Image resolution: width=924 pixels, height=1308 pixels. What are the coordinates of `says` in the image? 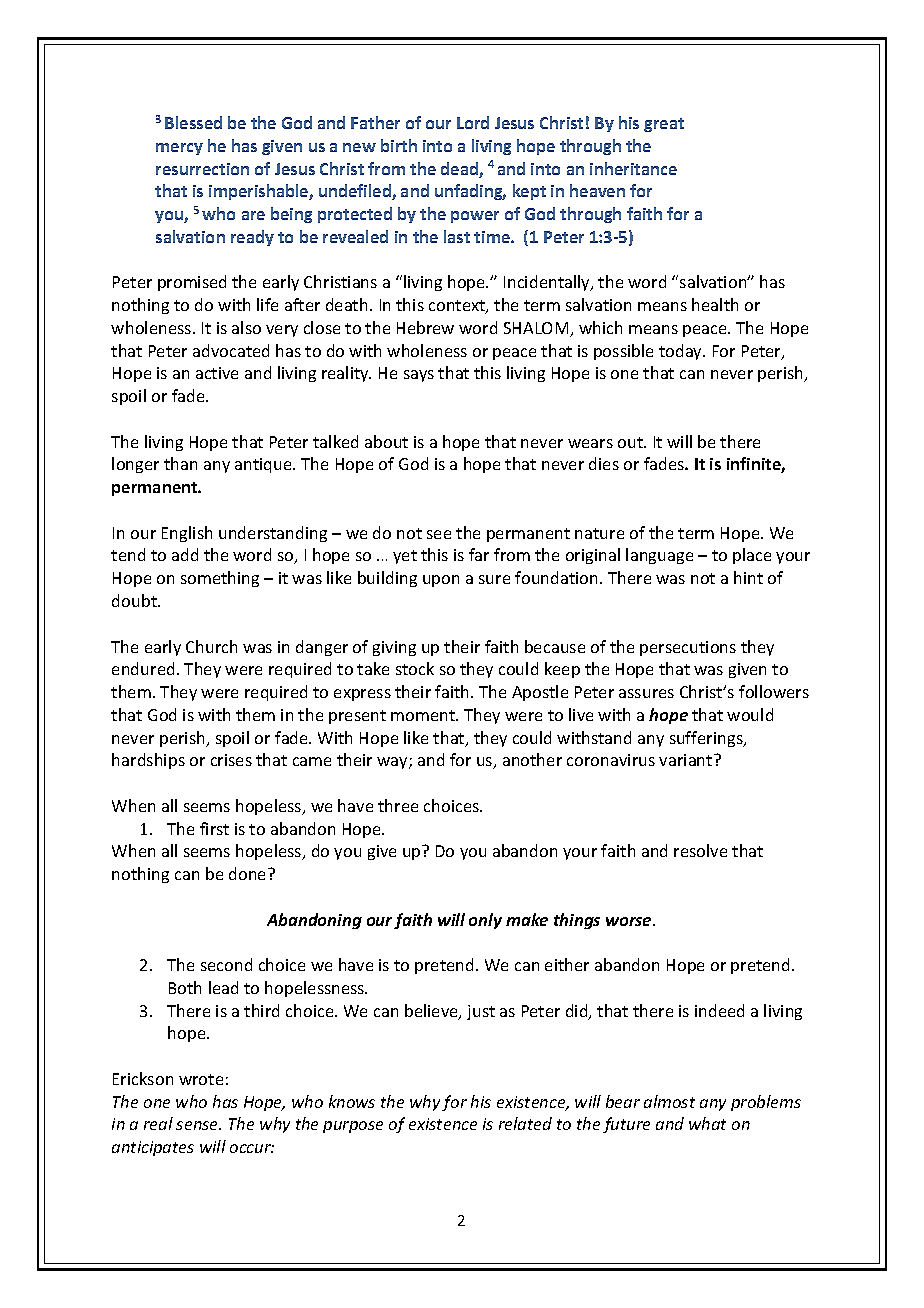 It's located at (419, 376).
